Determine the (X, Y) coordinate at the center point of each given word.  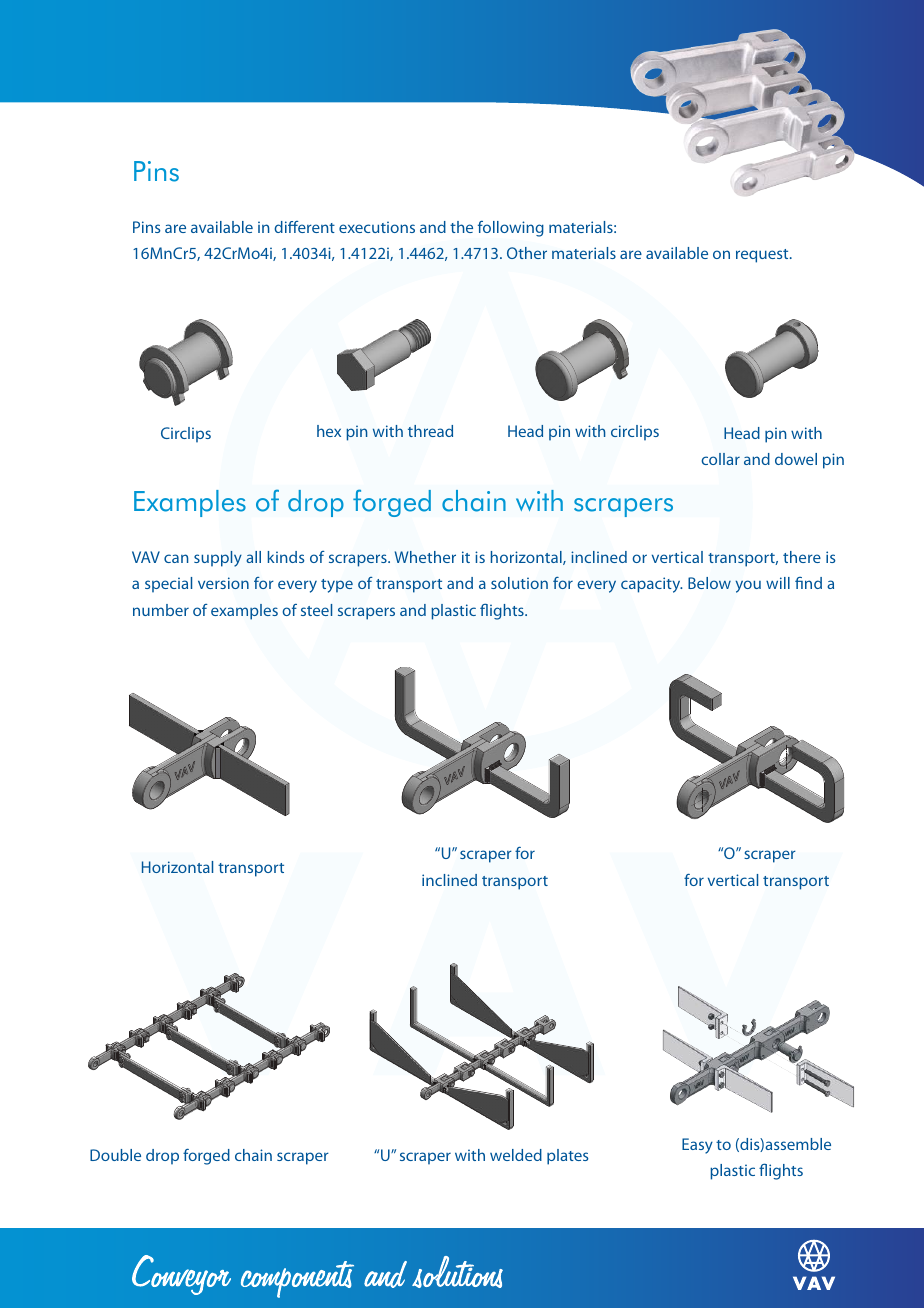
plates (568, 1157)
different (304, 227)
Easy (697, 1146)
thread (430, 431)
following (511, 229)
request (763, 256)
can (176, 558)
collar (721, 459)
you (748, 586)
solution (519, 583)
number (161, 610)
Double (115, 1155)
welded (516, 1155)
